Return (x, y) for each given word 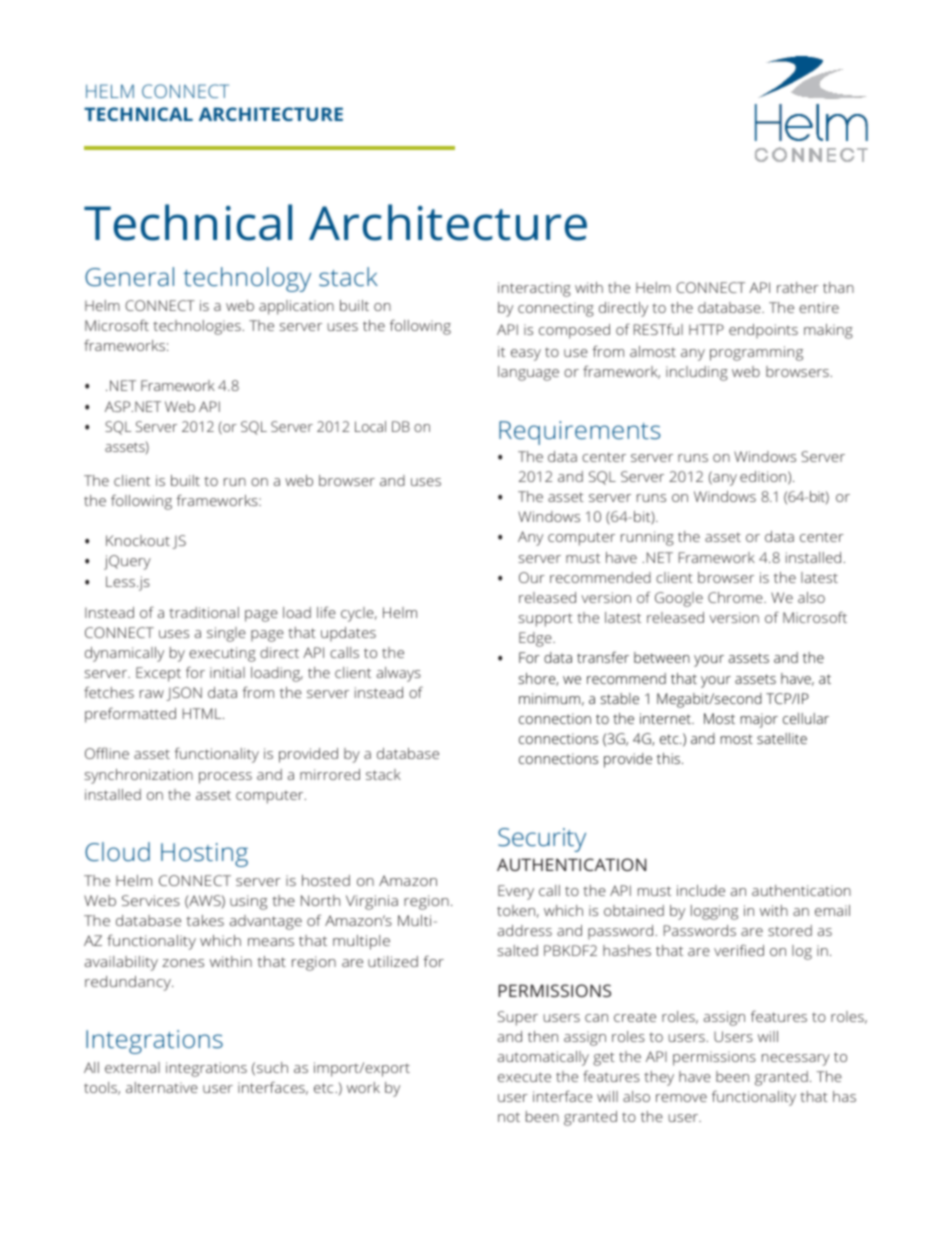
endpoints (763, 331)
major (759, 720)
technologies (197, 327)
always (399, 674)
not (509, 1117)
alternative (162, 1087)
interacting (534, 289)
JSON (184, 694)
